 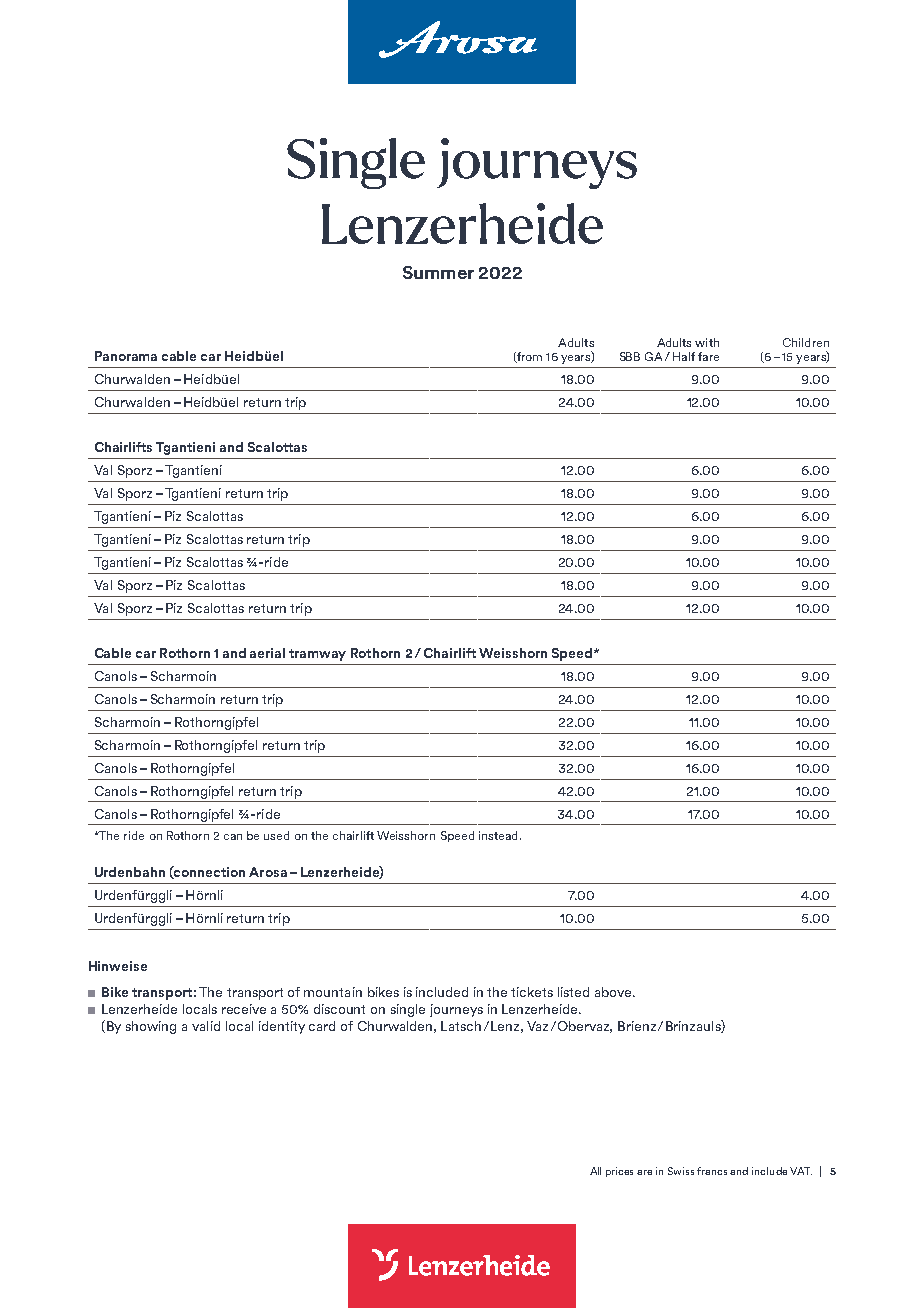 What do you see at coordinates (532, 992) in the document?
I see `tickets` at bounding box center [532, 992].
